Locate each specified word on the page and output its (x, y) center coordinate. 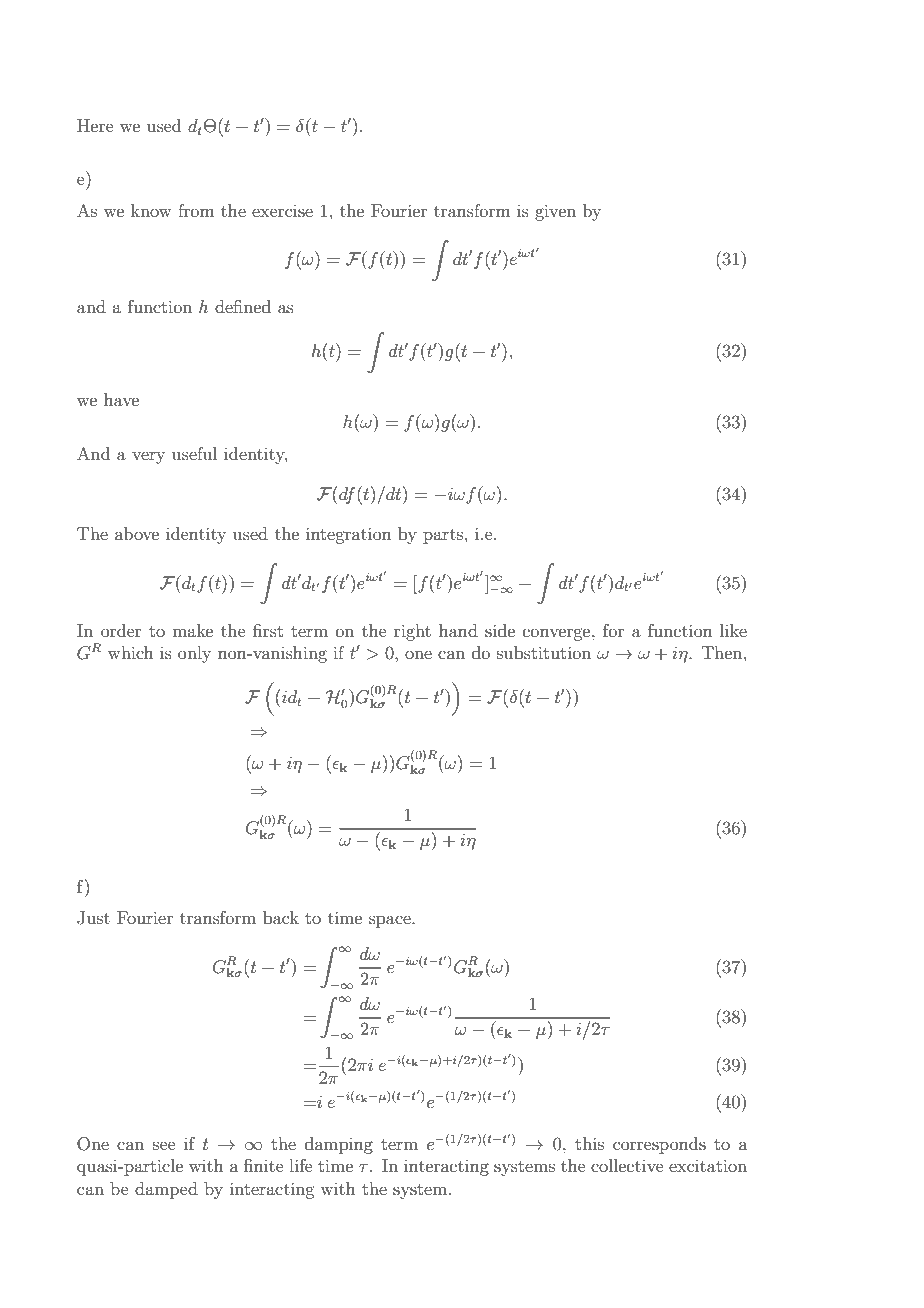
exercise (282, 211)
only (194, 654)
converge (558, 634)
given (555, 212)
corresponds (659, 1145)
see (164, 1145)
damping (339, 1145)
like (733, 630)
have (121, 399)
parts (443, 536)
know (151, 210)
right (412, 632)
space (391, 921)
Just (93, 918)
